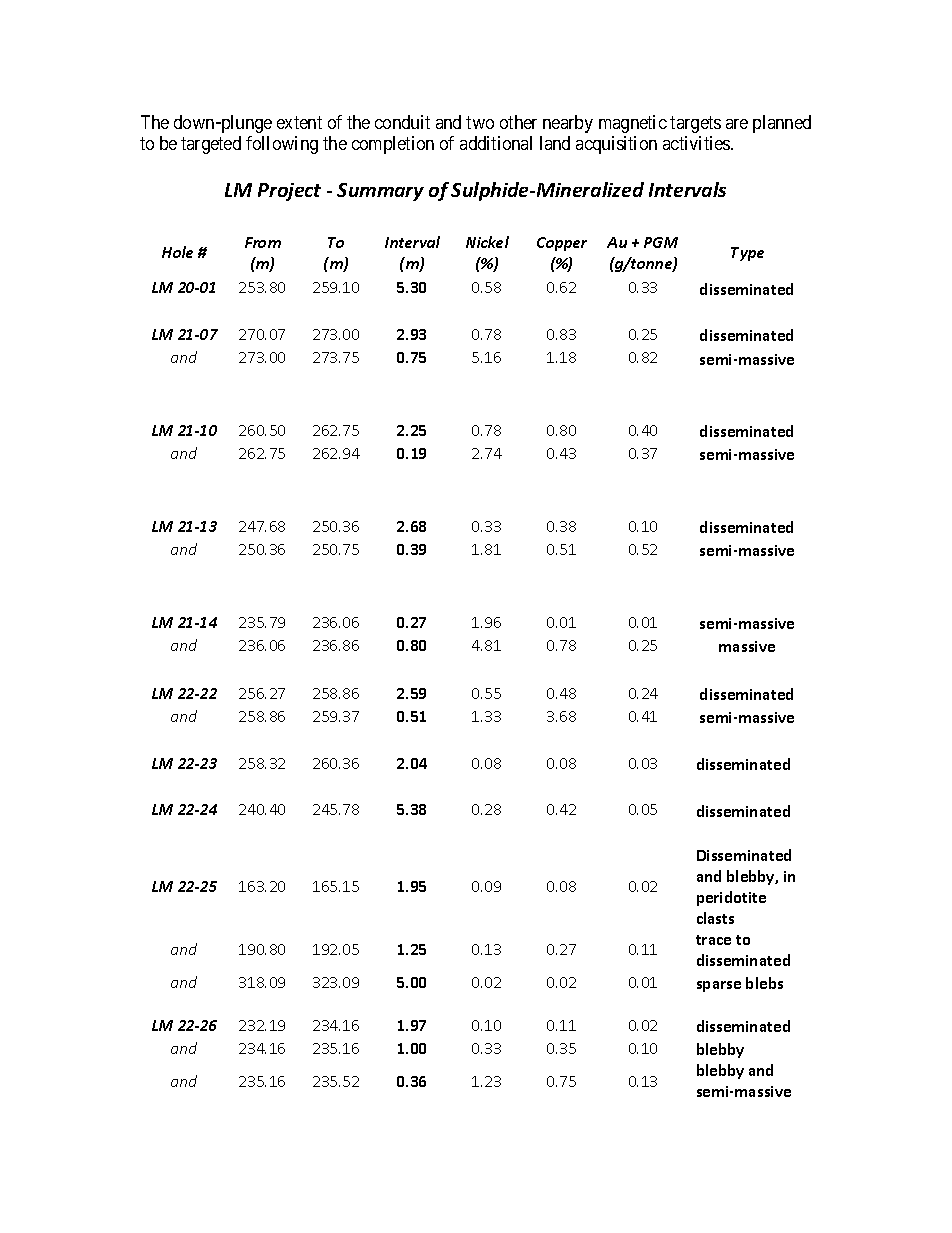 The width and height of the document is (952, 1233). Describe the element at coordinates (282, 145) in the document. I see `following` at that location.
